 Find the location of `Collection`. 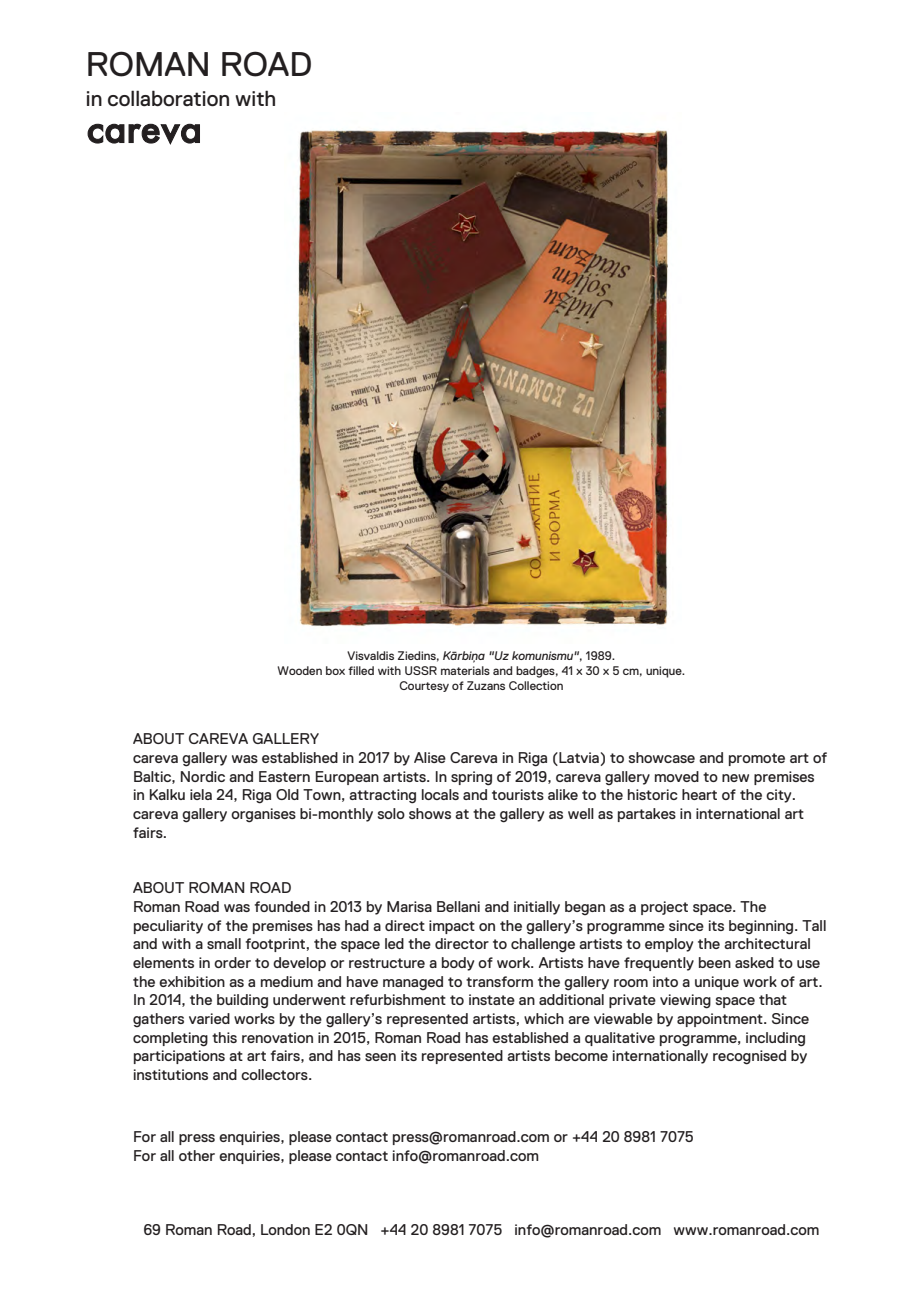

Collection is located at coordinates (536, 685).
